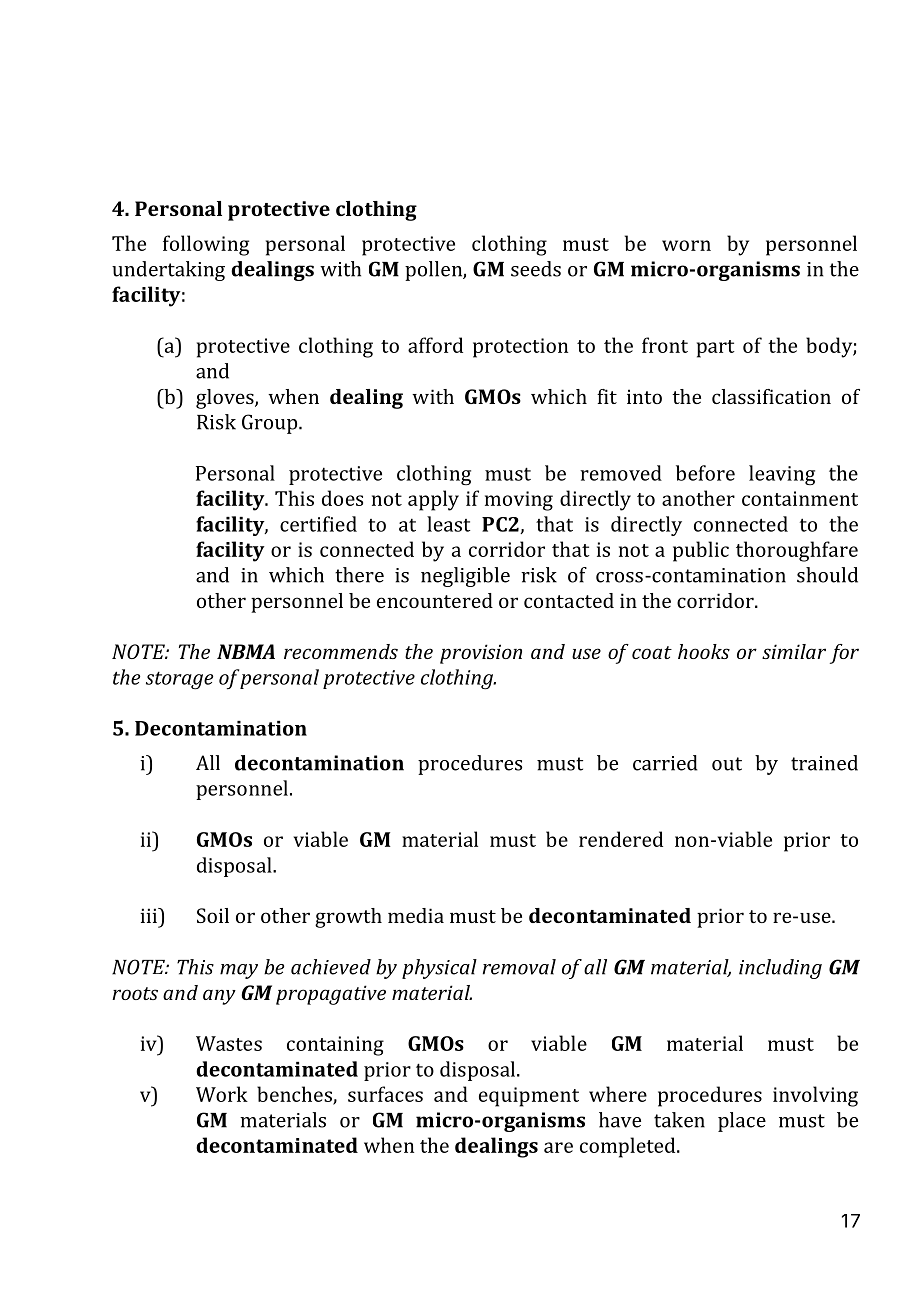 This page has height=1308, width=924. I want to click on media, so click(416, 915).
